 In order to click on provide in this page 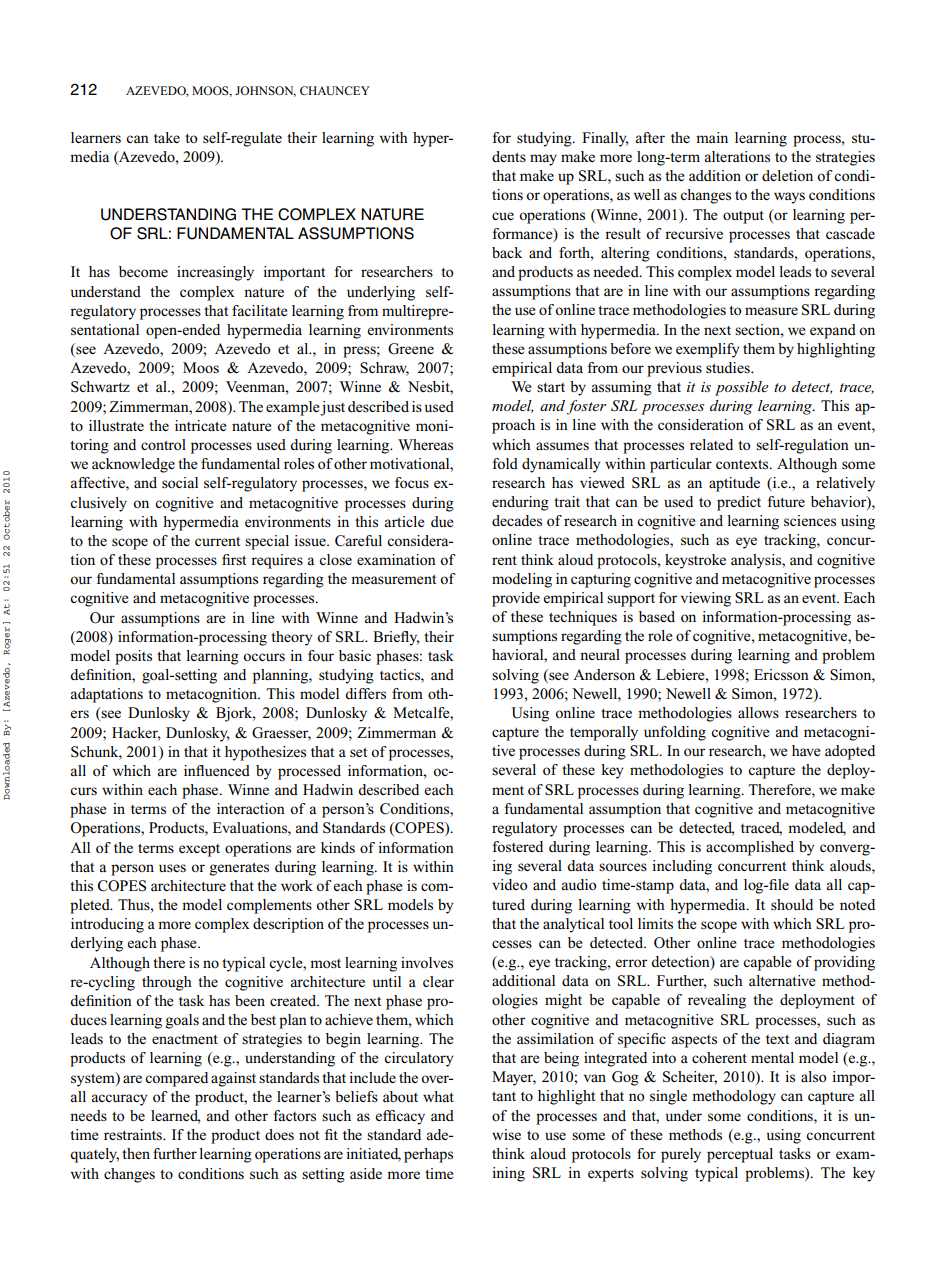, I will do `click(516, 599)`.
